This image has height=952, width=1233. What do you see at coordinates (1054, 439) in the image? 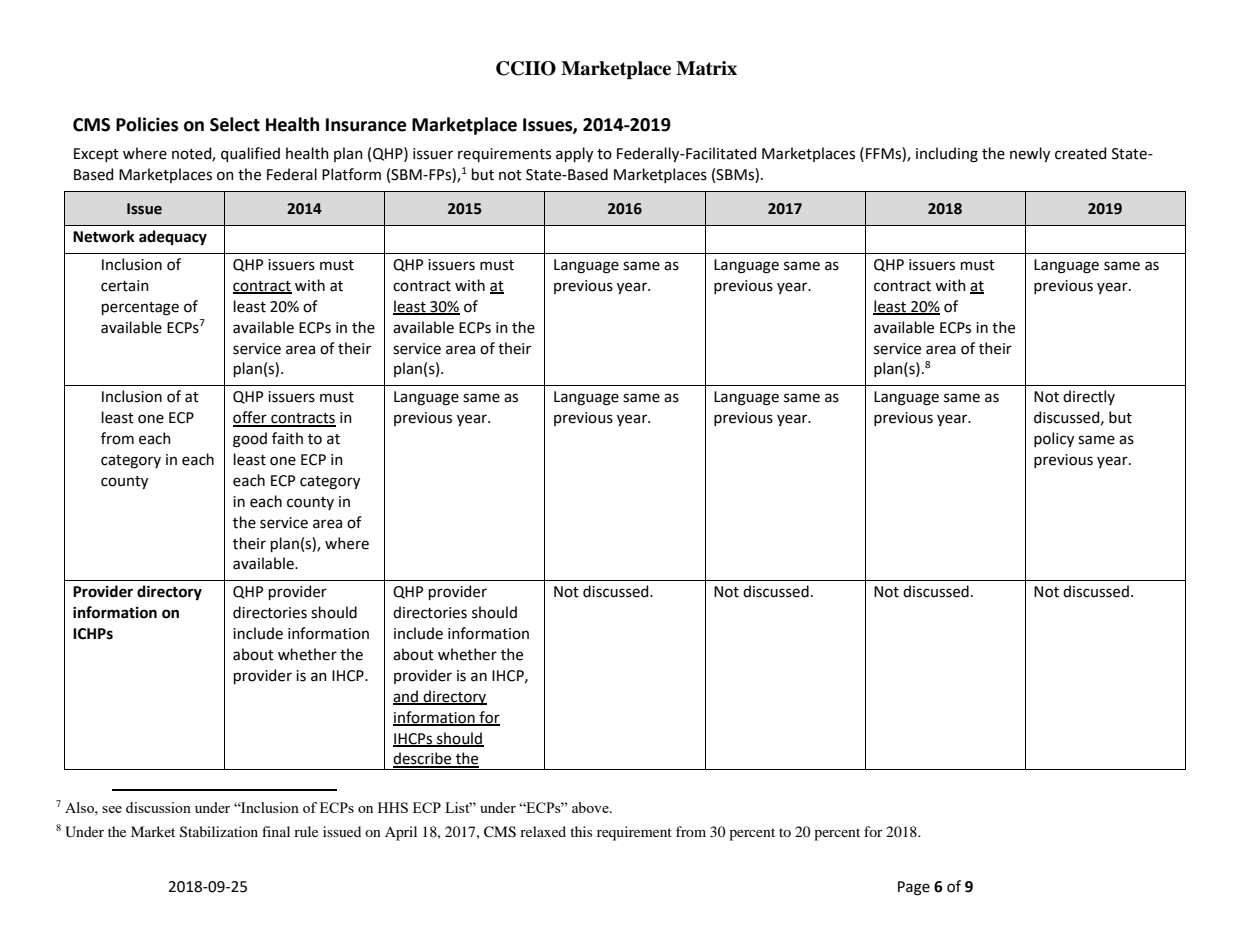
I see `policy` at bounding box center [1054, 439].
